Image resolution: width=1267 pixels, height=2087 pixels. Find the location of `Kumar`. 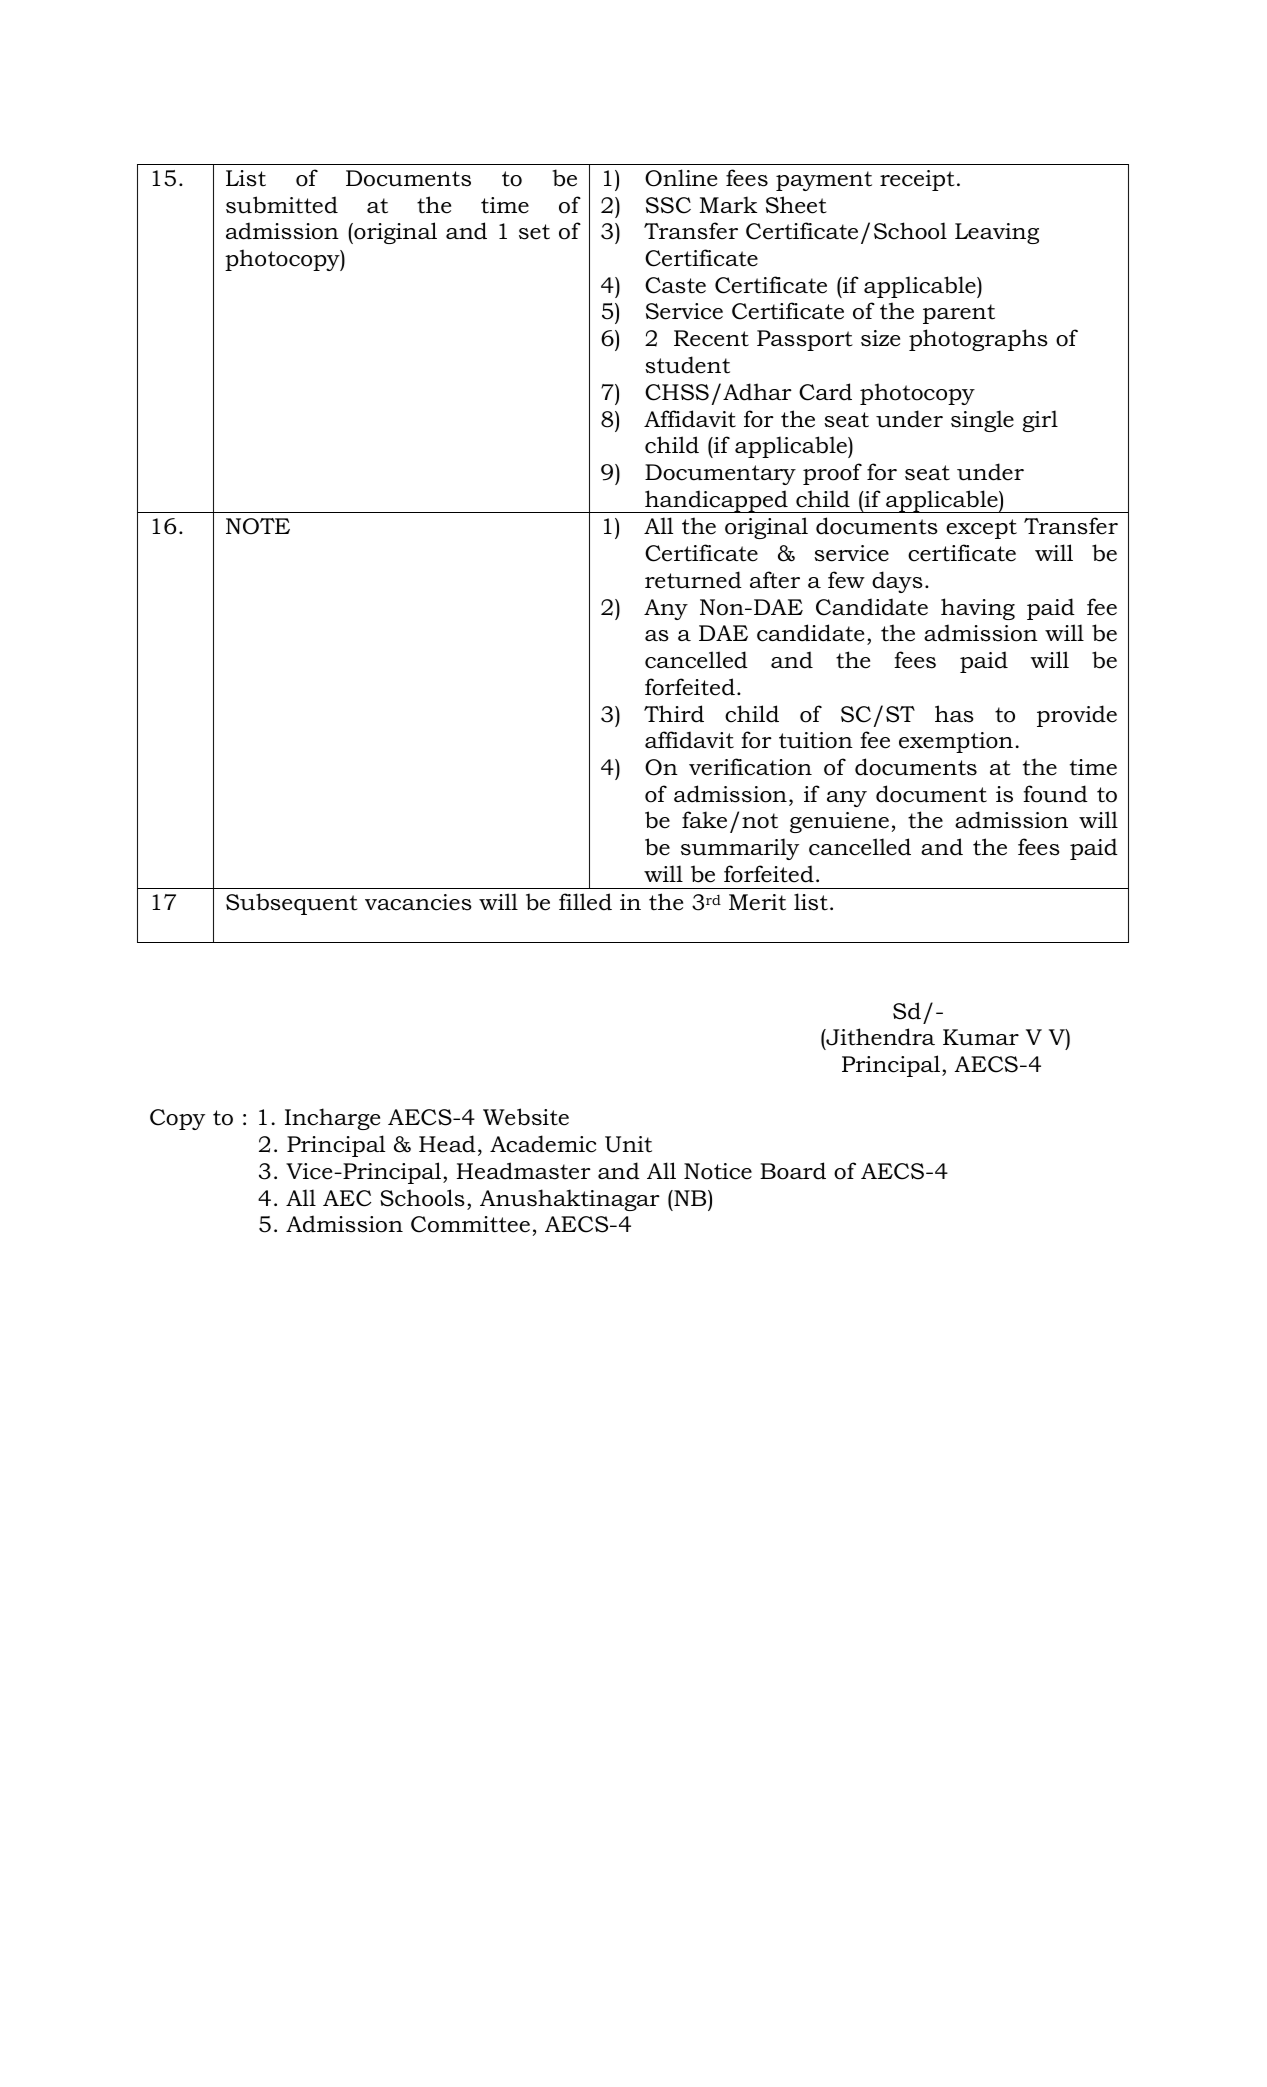

Kumar is located at coordinates (981, 1037).
